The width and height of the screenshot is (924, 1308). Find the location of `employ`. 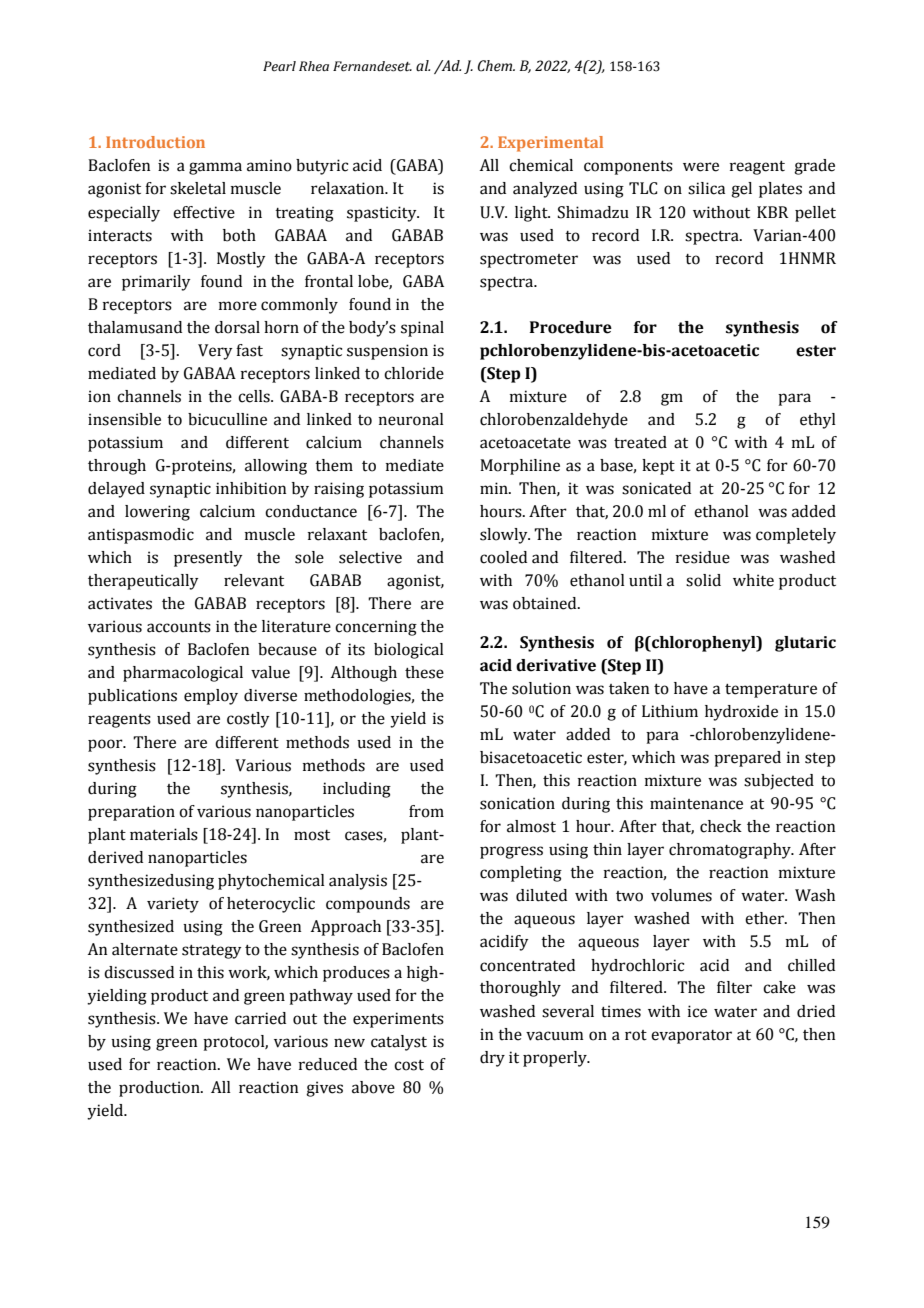

employ is located at coordinates (211, 697).
